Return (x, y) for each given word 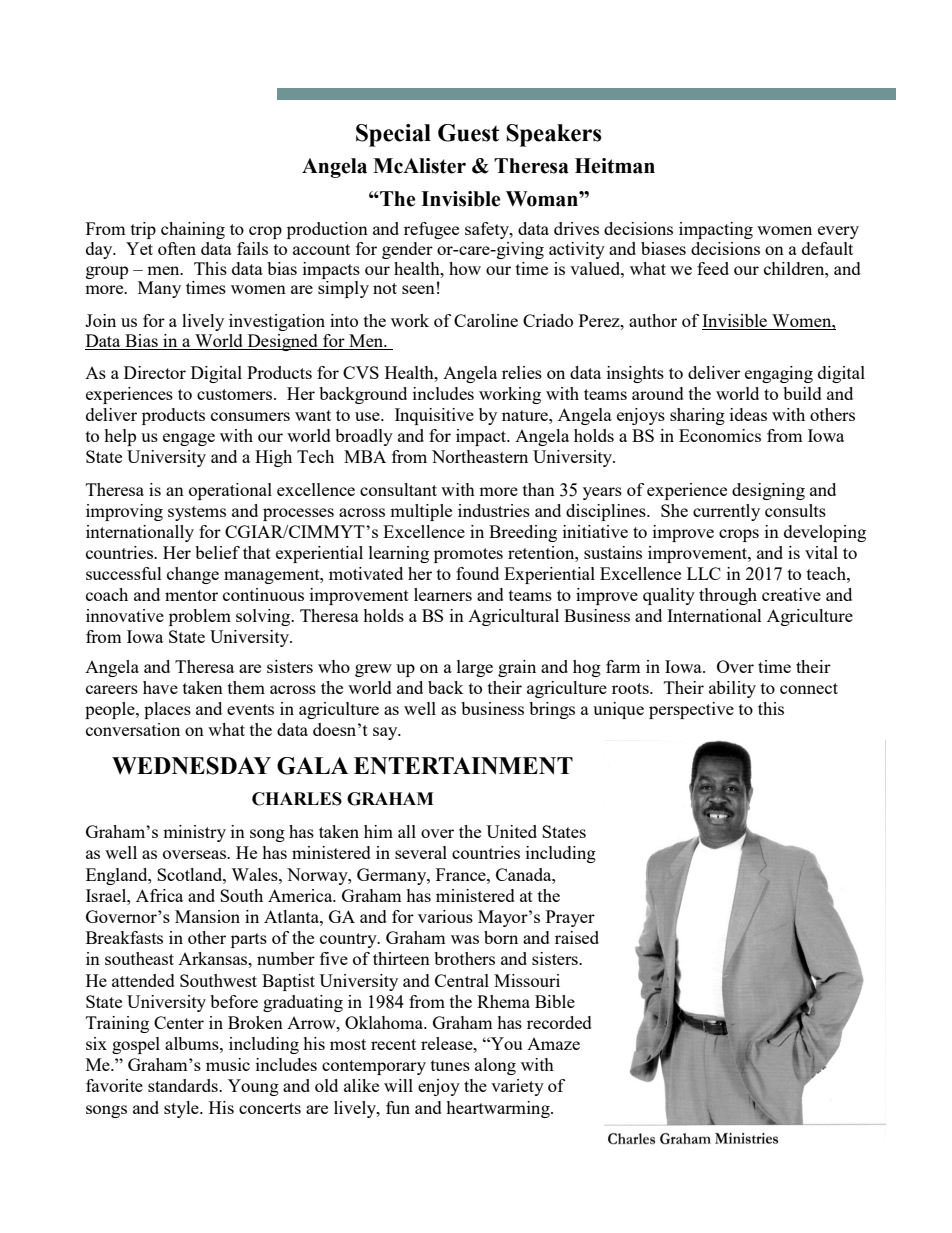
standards (184, 1085)
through (728, 596)
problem (200, 617)
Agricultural (513, 617)
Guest (468, 133)
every (838, 232)
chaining (193, 230)
